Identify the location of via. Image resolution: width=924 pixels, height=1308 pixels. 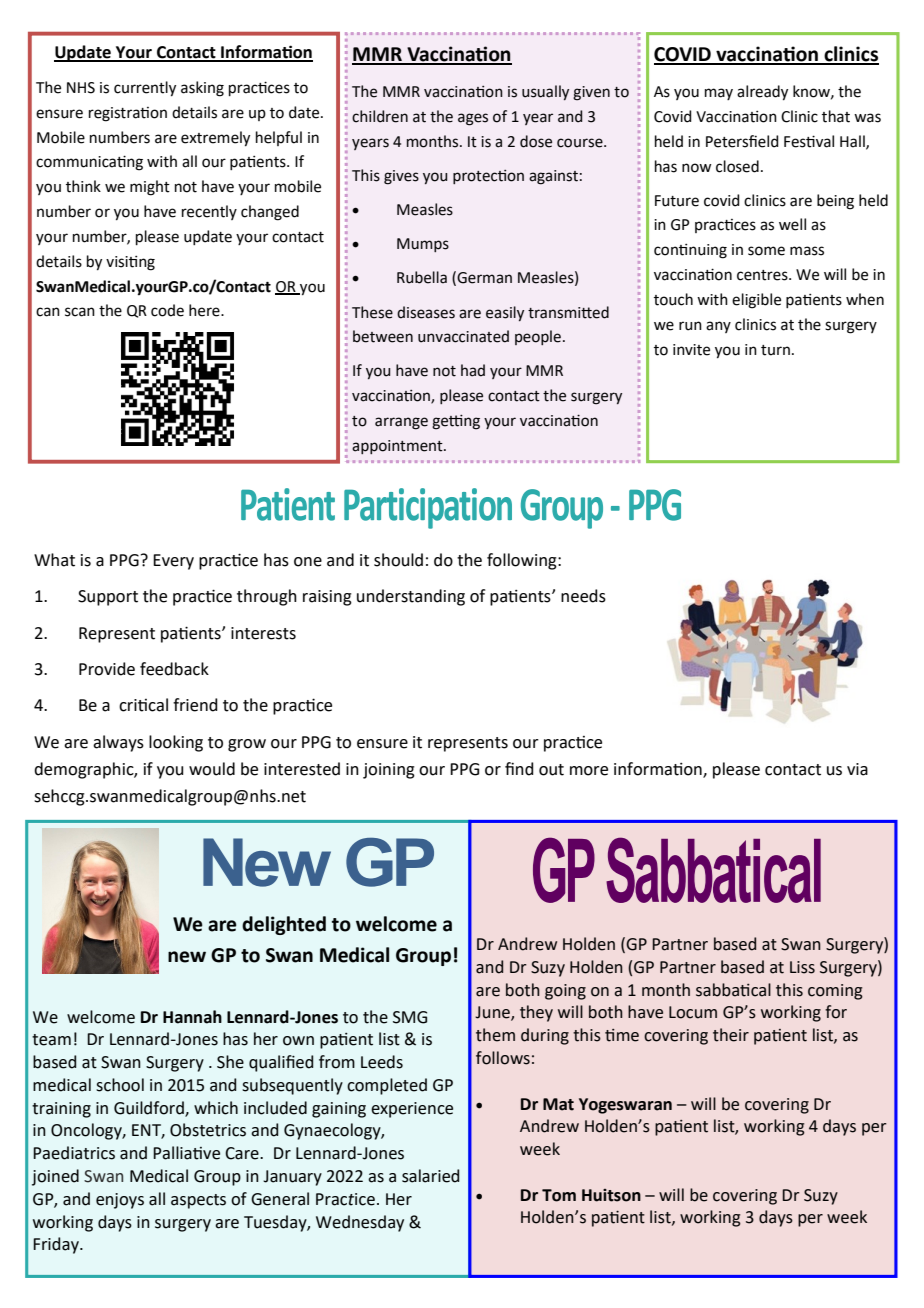
(857, 769).
